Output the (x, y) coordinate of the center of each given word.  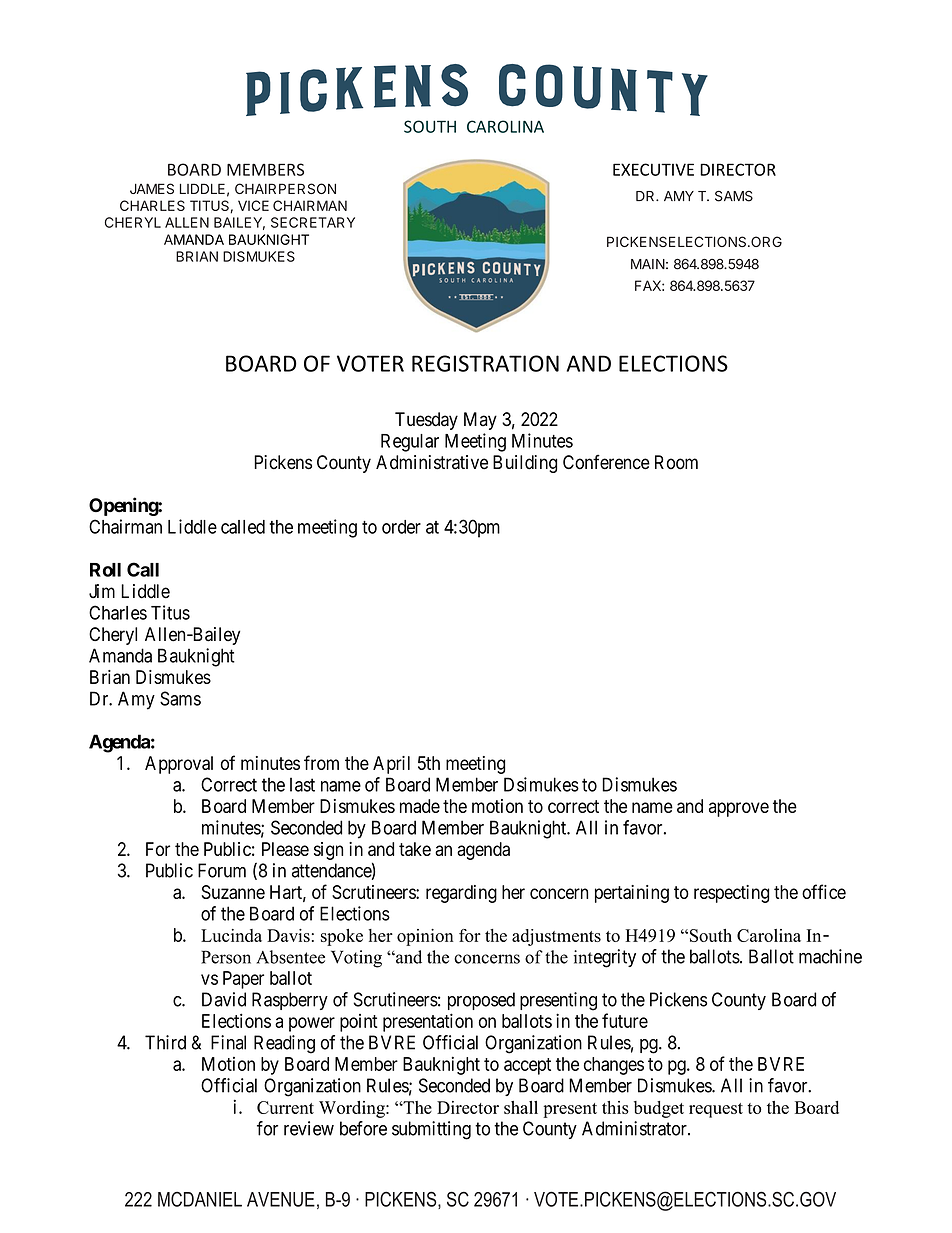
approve (739, 809)
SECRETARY (313, 222)
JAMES (152, 188)
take (415, 849)
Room (676, 462)
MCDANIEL (200, 1199)
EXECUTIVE (653, 169)
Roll (105, 570)
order (401, 527)
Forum (222, 870)
